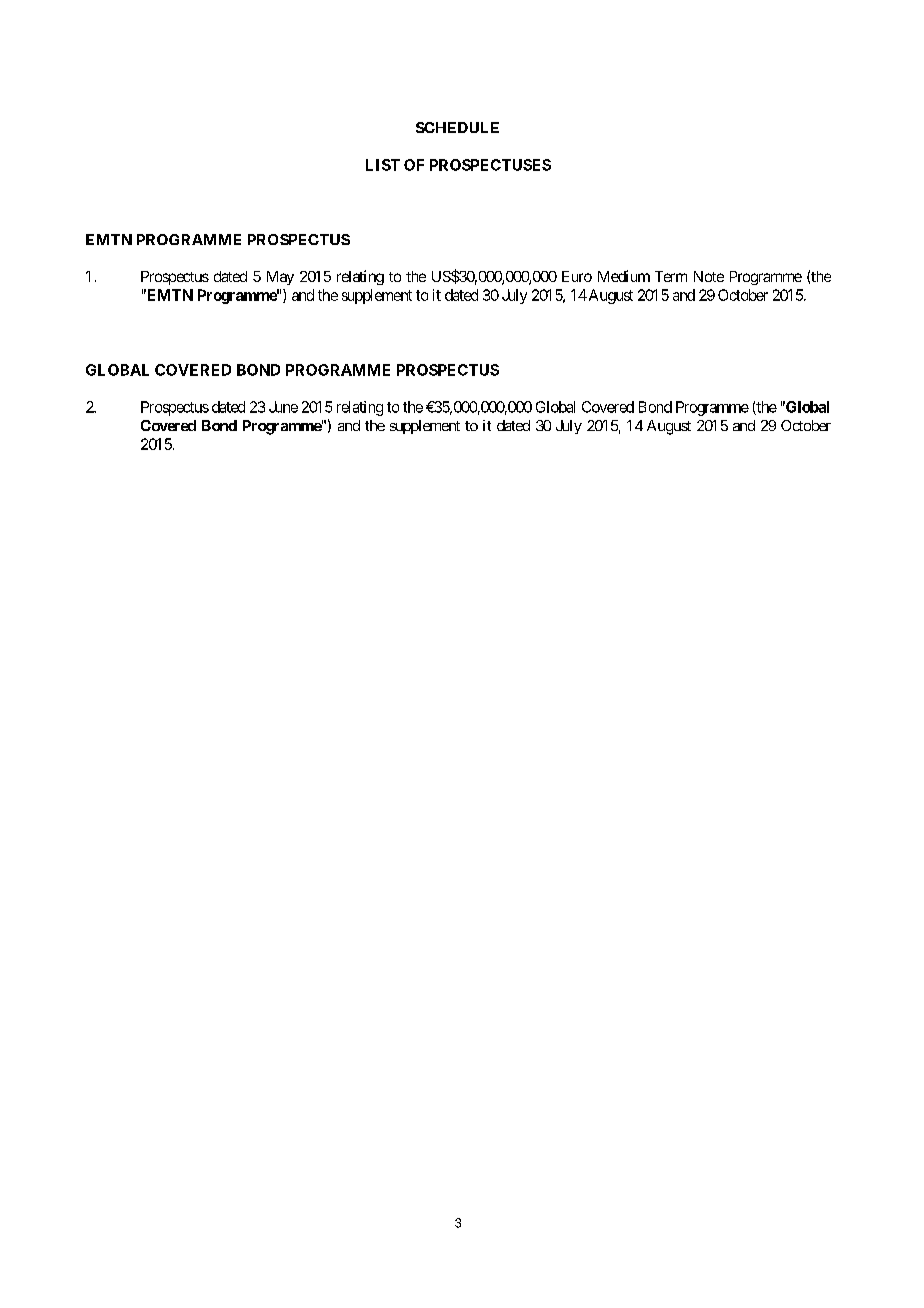  I want to click on May, so click(280, 278).
